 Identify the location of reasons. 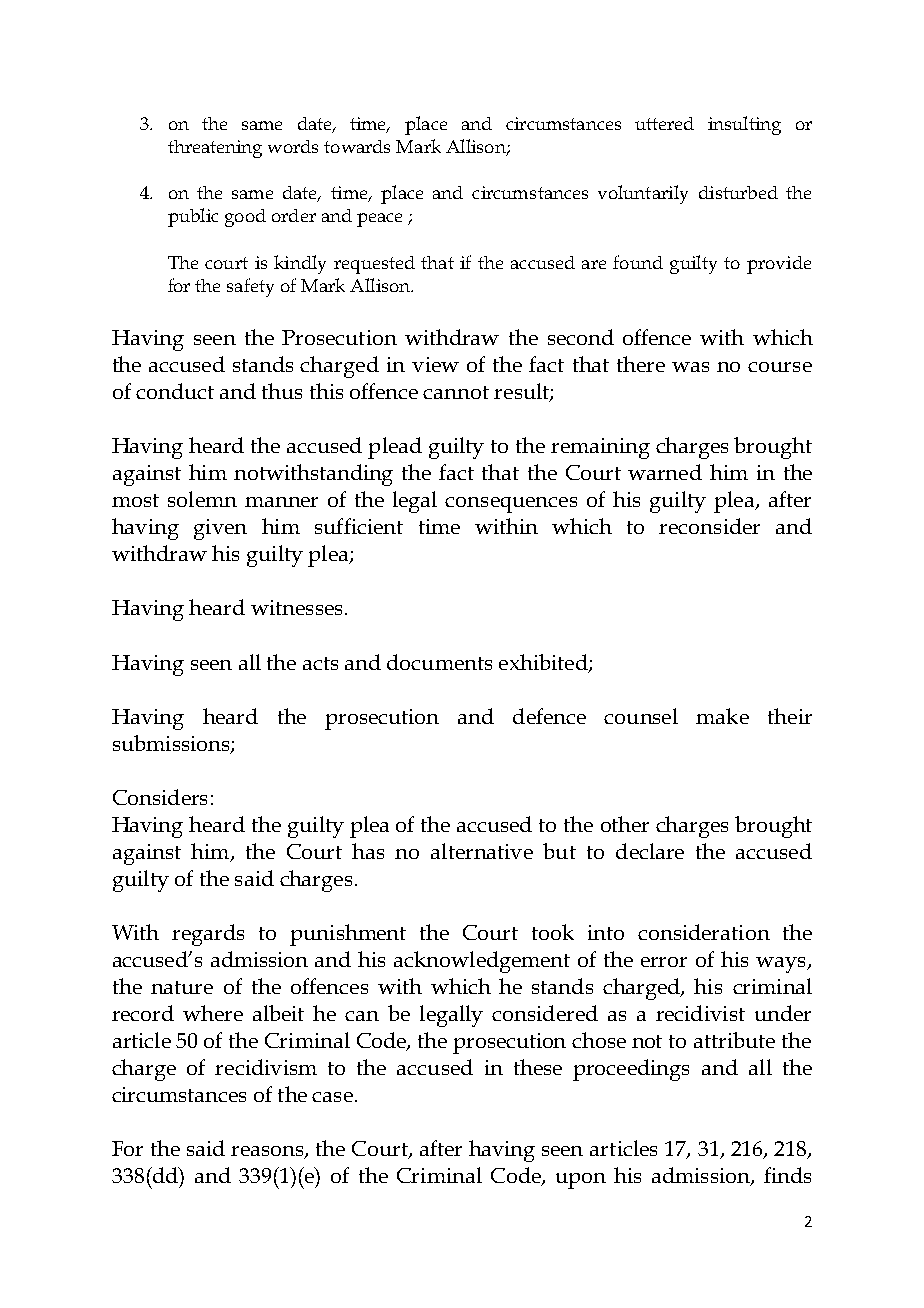
(268, 1152).
